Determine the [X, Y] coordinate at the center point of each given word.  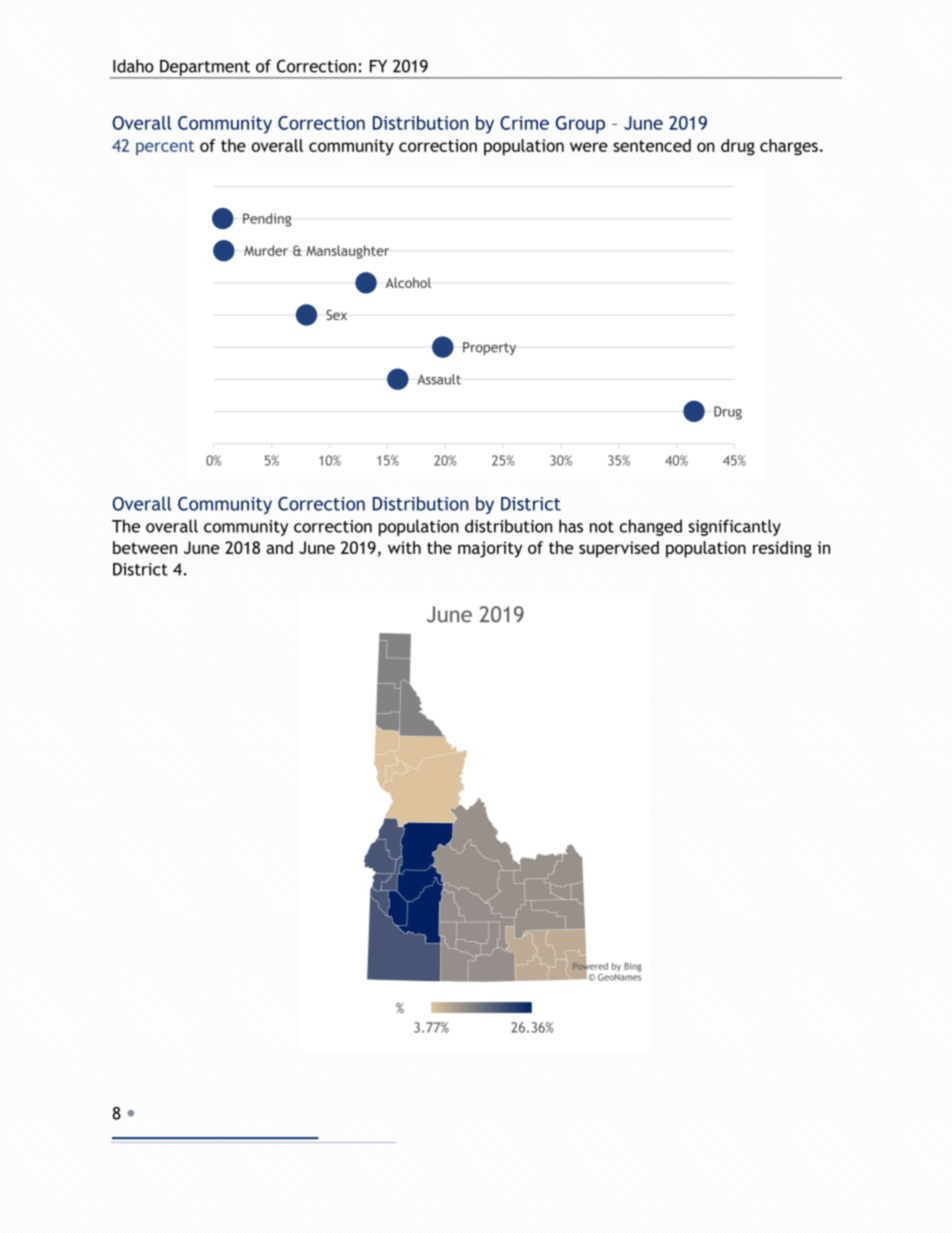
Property [489, 348]
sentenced [652, 145]
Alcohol [408, 282]
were [589, 147]
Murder [266, 250]
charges [789, 147]
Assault [439, 379]
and [279, 547]
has [571, 526]
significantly [734, 527]
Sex [336, 315]
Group [580, 125]
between [145, 547]
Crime [524, 123]
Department [205, 69]
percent [165, 147]
